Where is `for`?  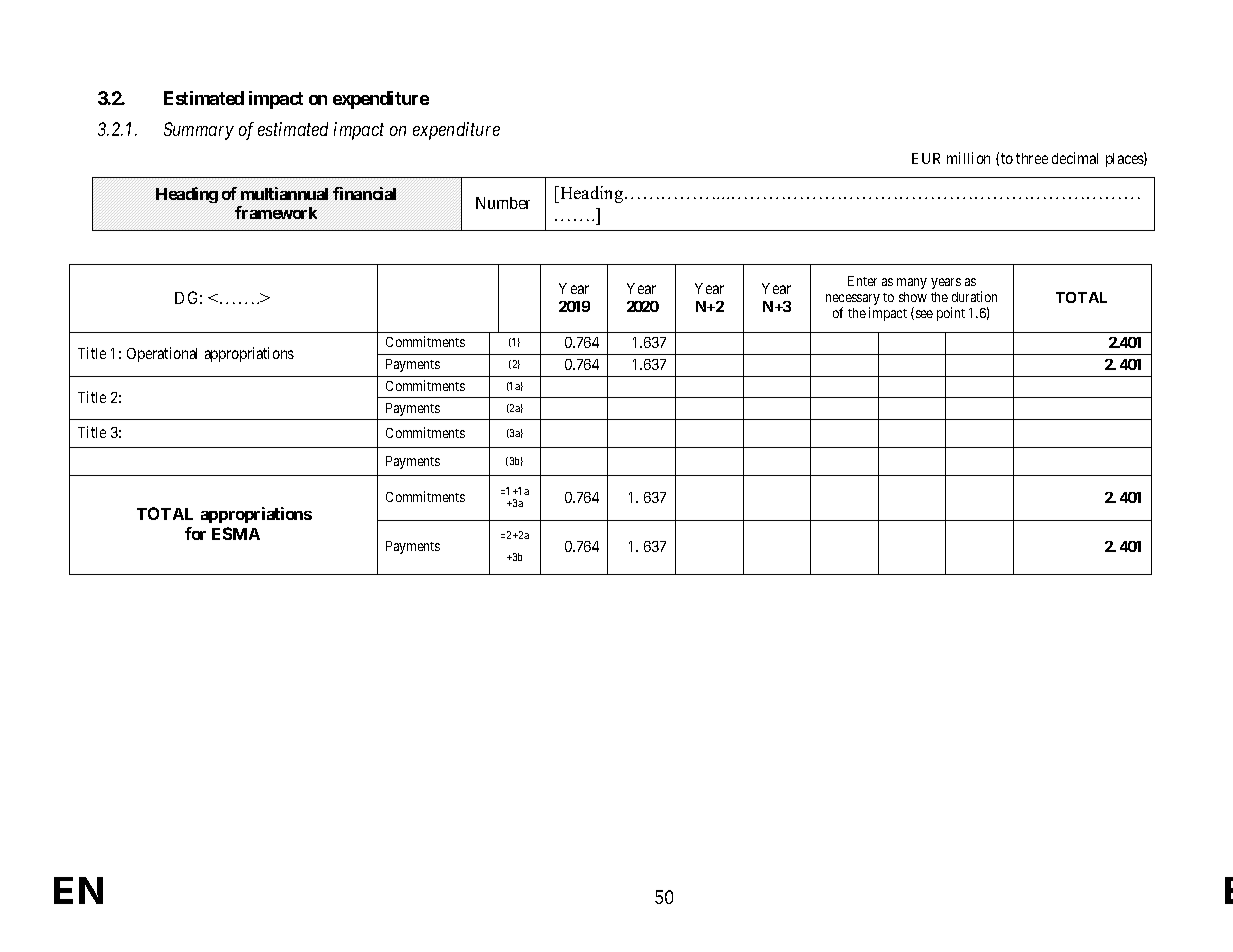
for is located at coordinates (195, 533).
